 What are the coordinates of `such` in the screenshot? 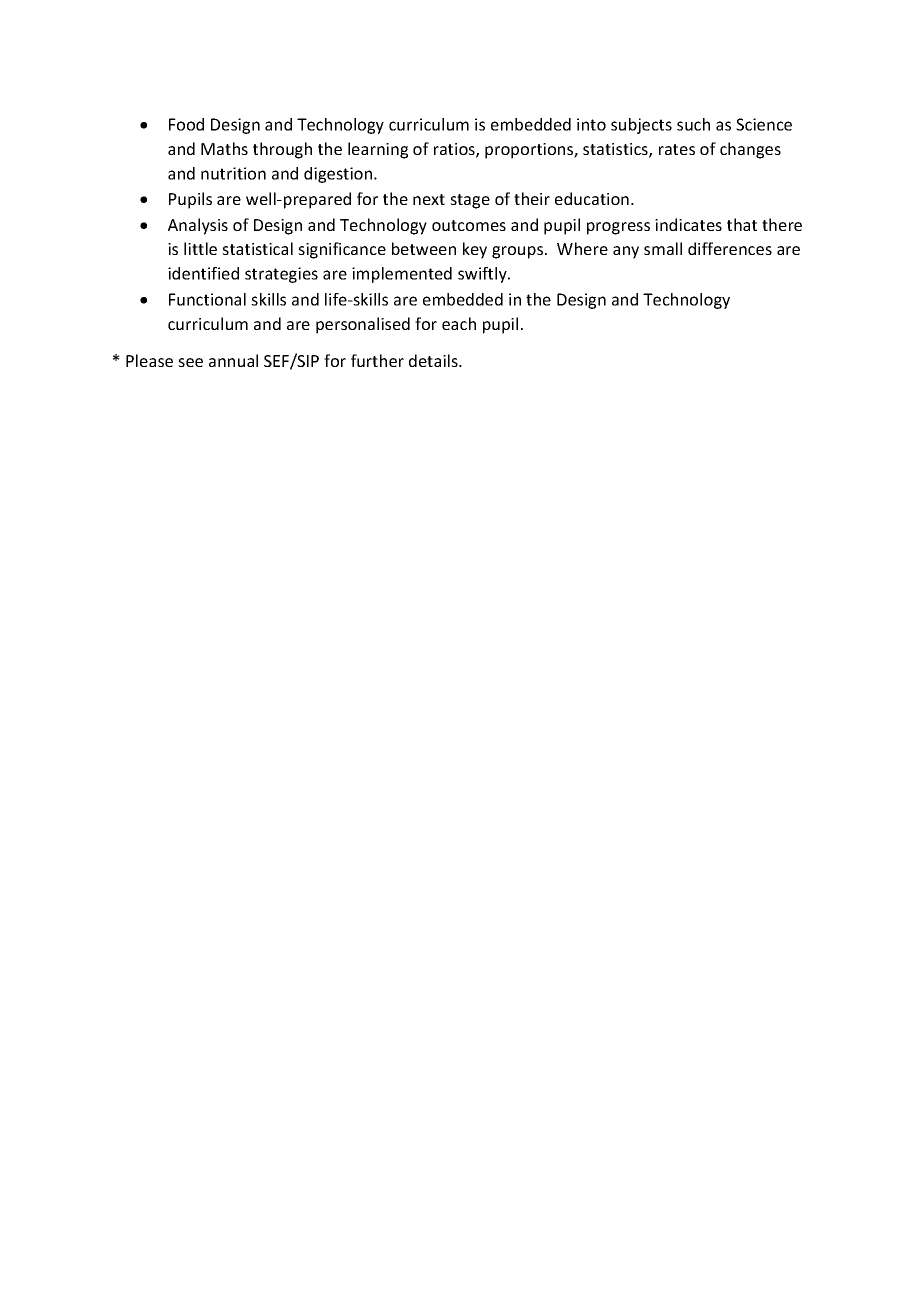 It's located at (693, 124).
